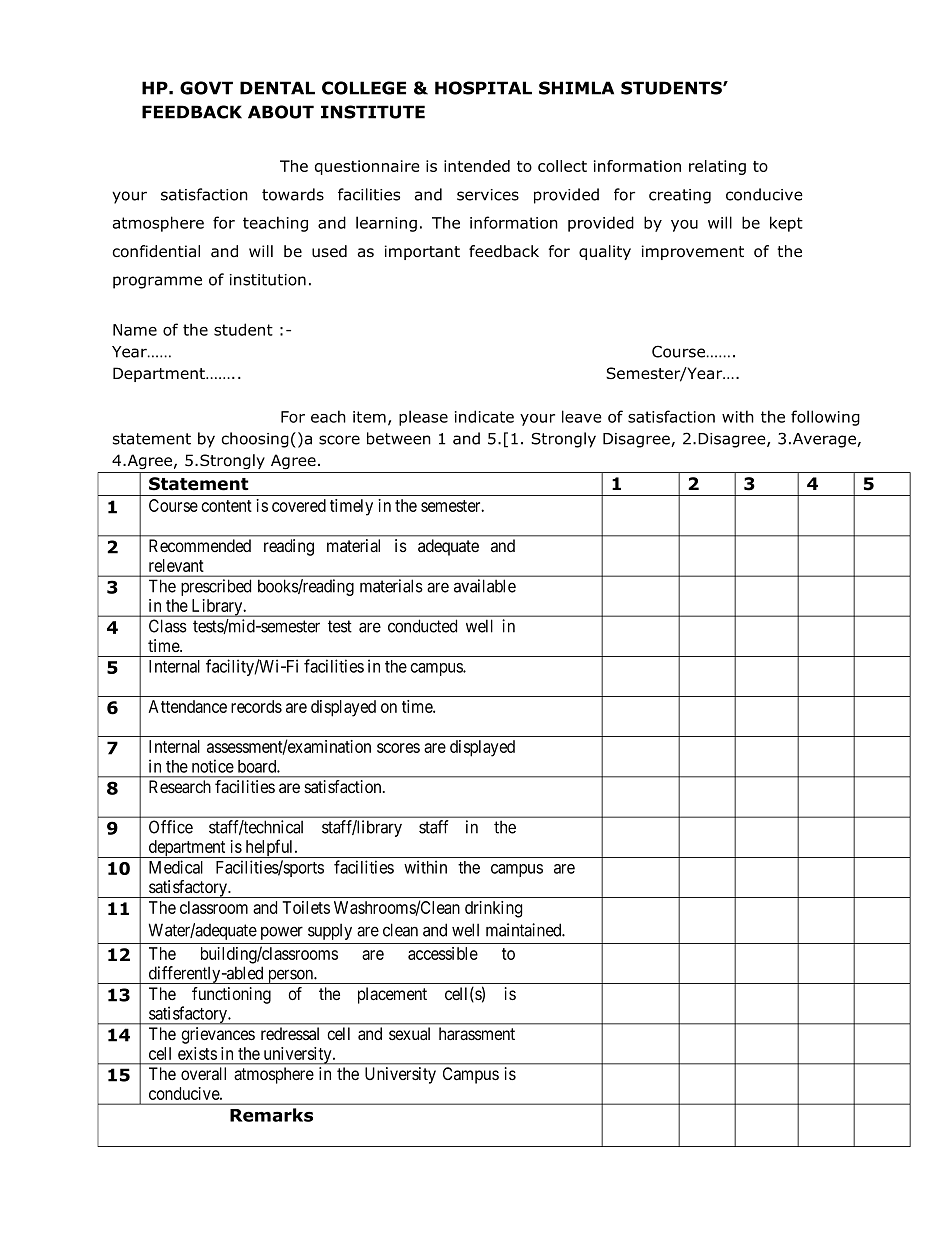 This image has height=1233, width=952. What do you see at coordinates (213, 766) in the image?
I see `notice` at bounding box center [213, 766].
